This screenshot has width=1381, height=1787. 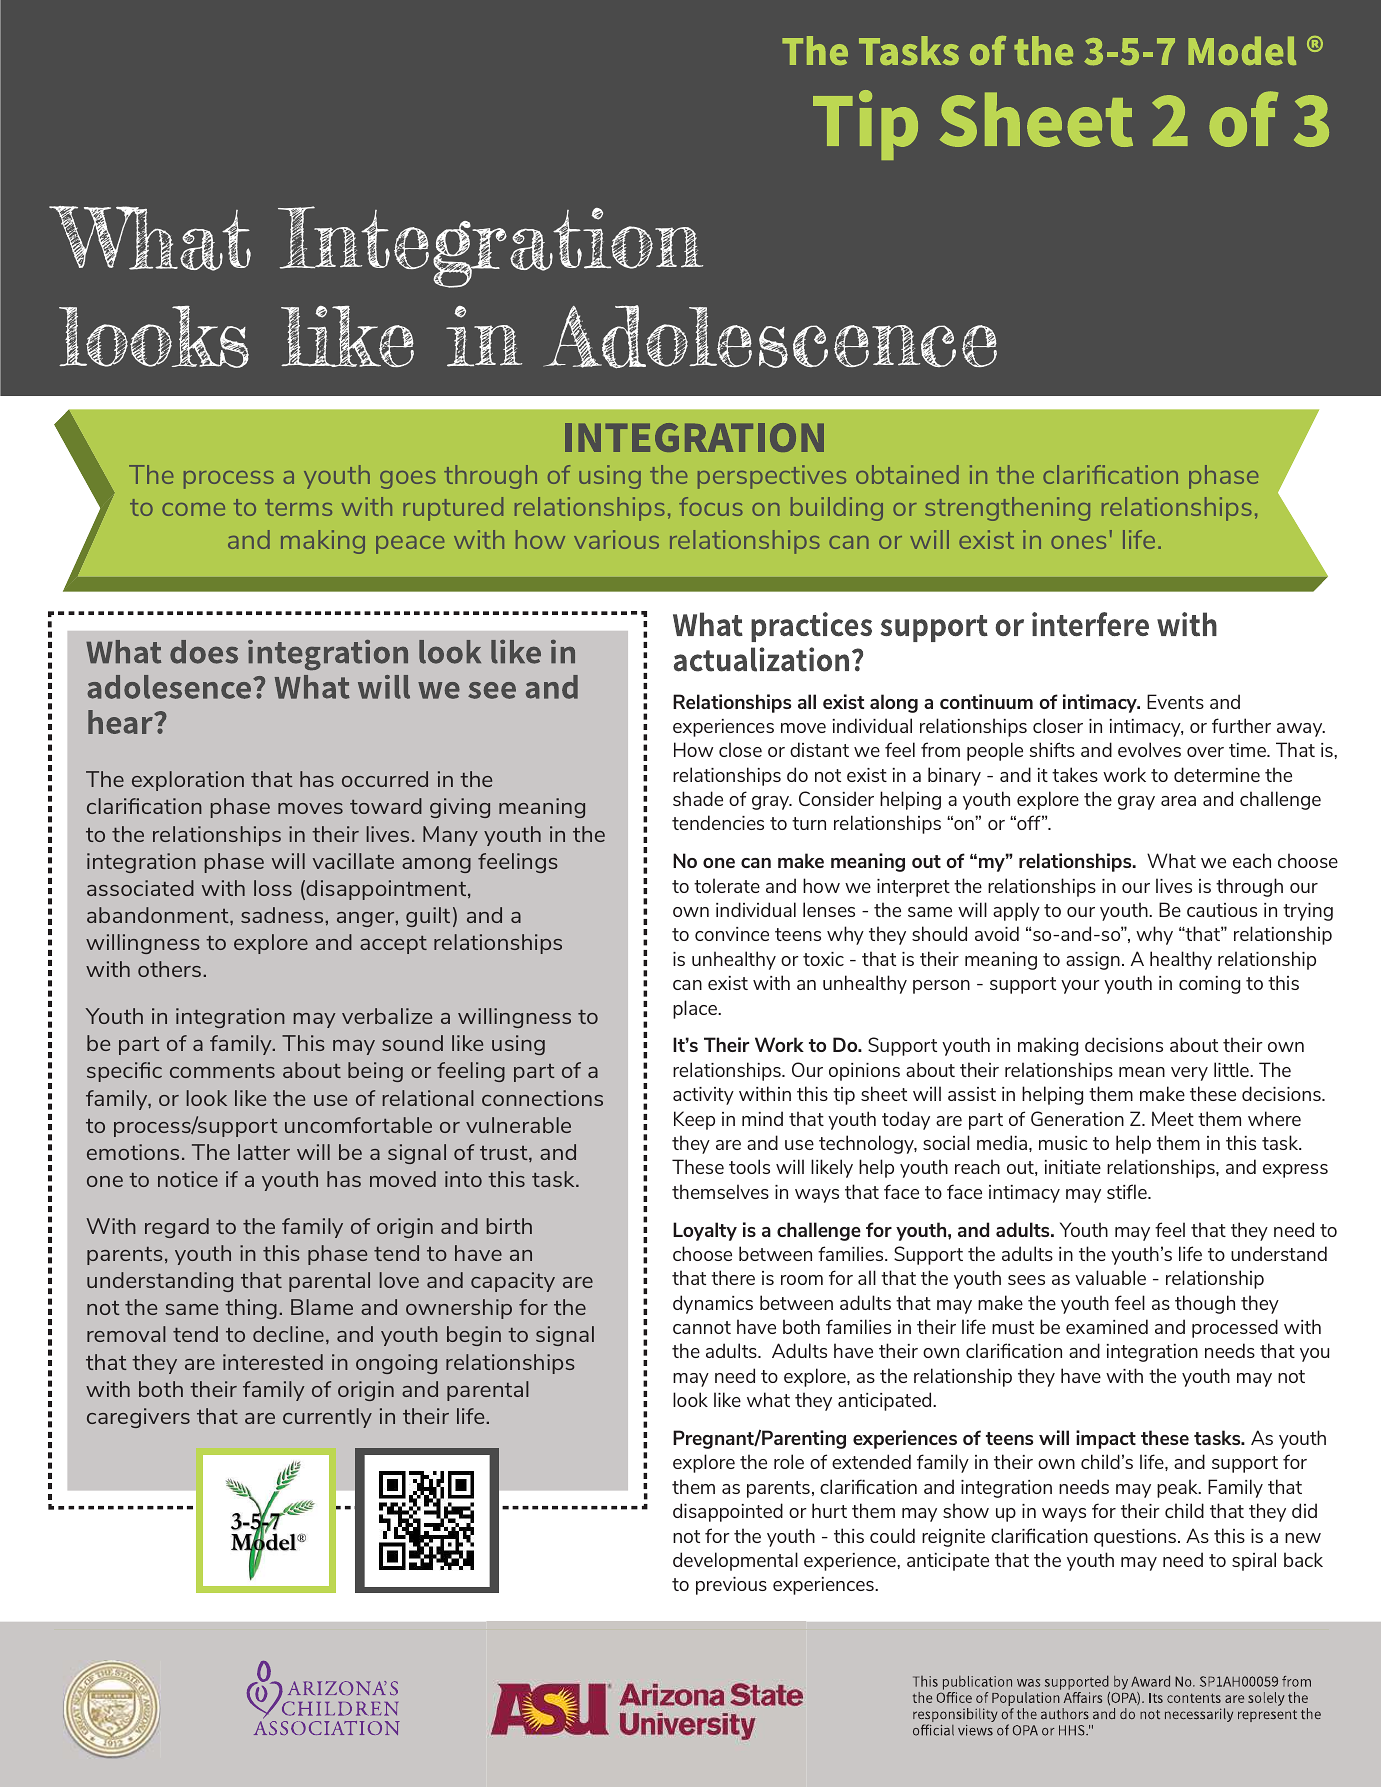 I want to click on distant, so click(x=819, y=749).
